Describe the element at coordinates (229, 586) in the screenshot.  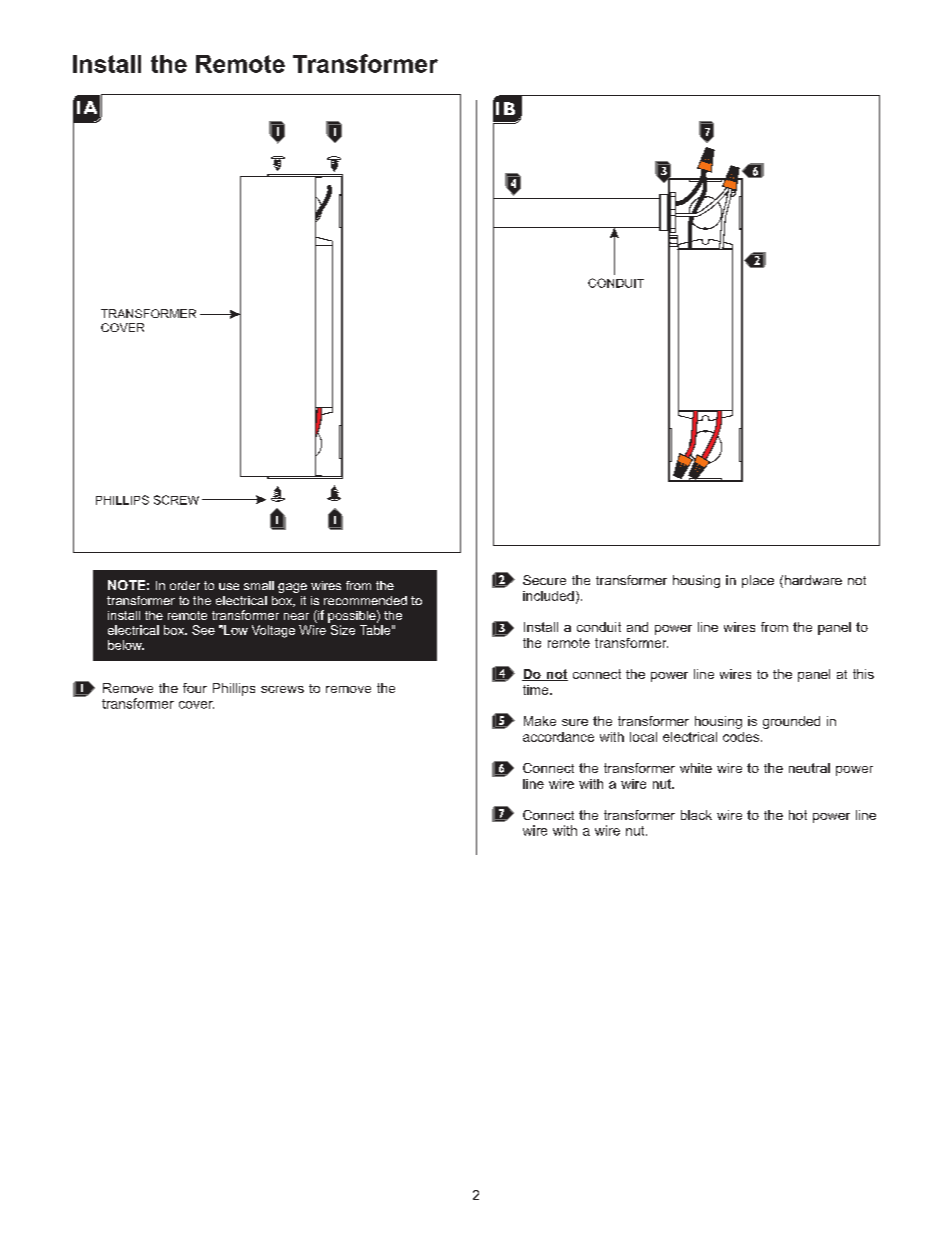
I see `use` at that location.
